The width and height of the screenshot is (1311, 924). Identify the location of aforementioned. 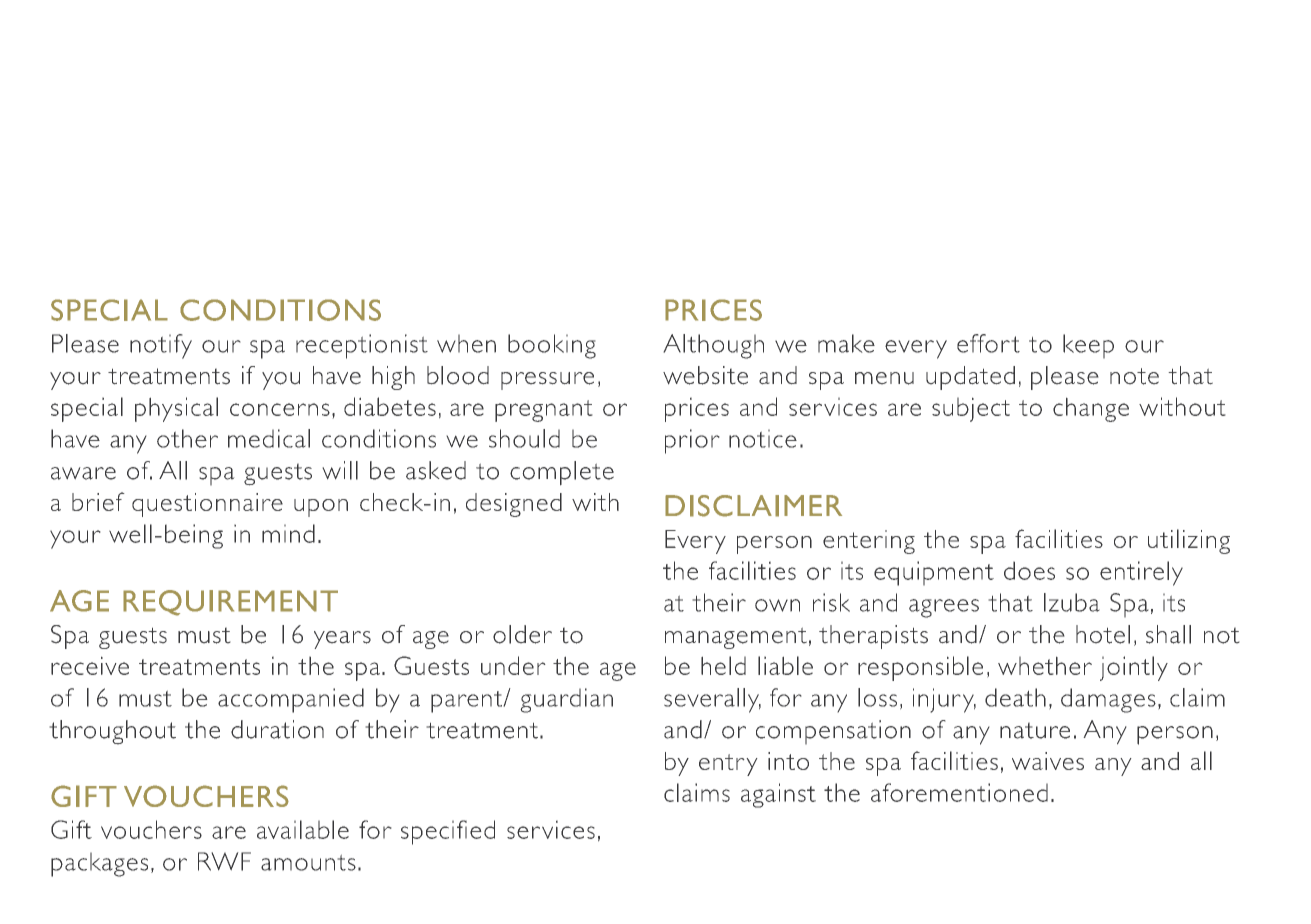
(959, 792).
